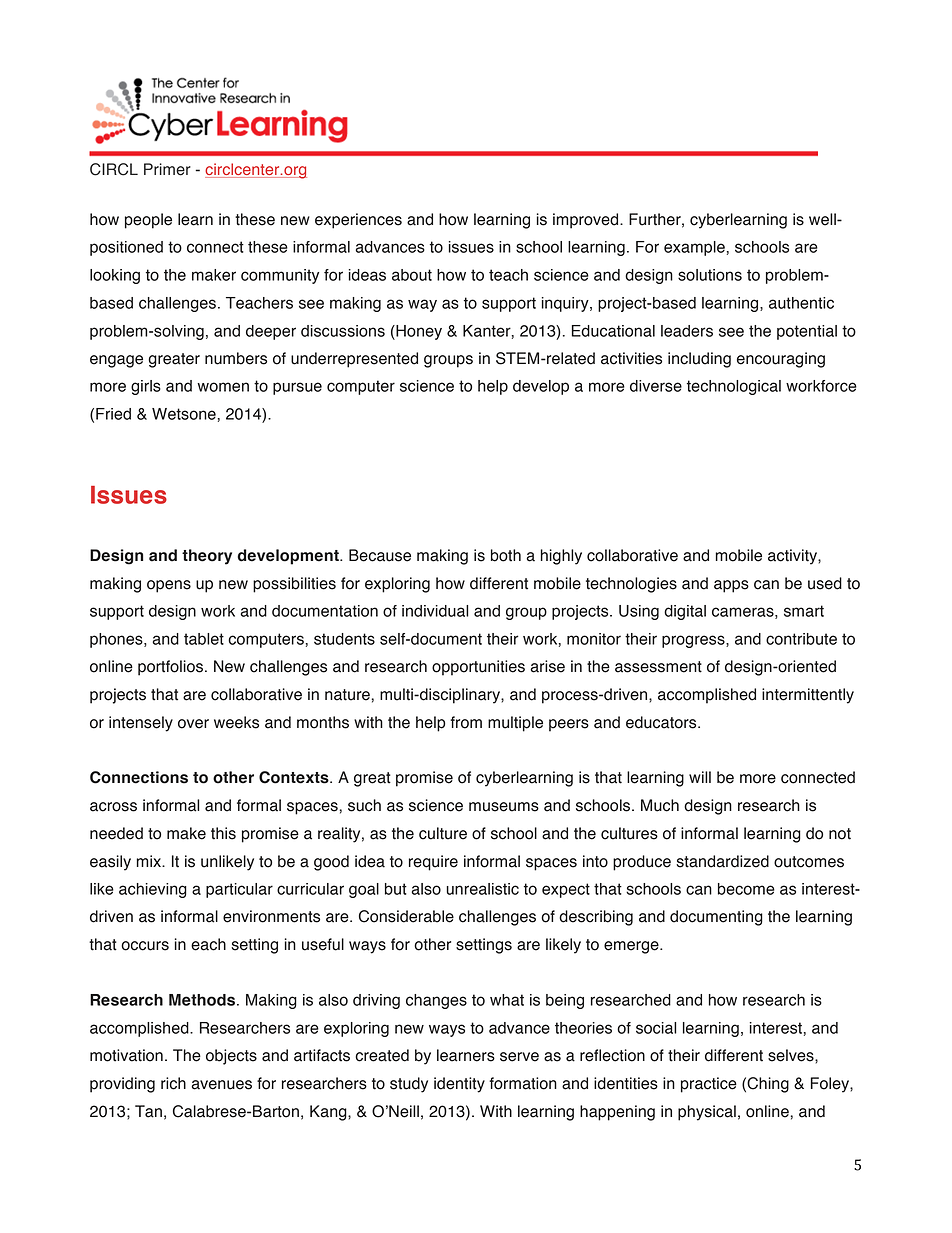 The image size is (952, 1233). Describe the element at coordinates (694, 248) in the screenshot. I see `example` at that location.
